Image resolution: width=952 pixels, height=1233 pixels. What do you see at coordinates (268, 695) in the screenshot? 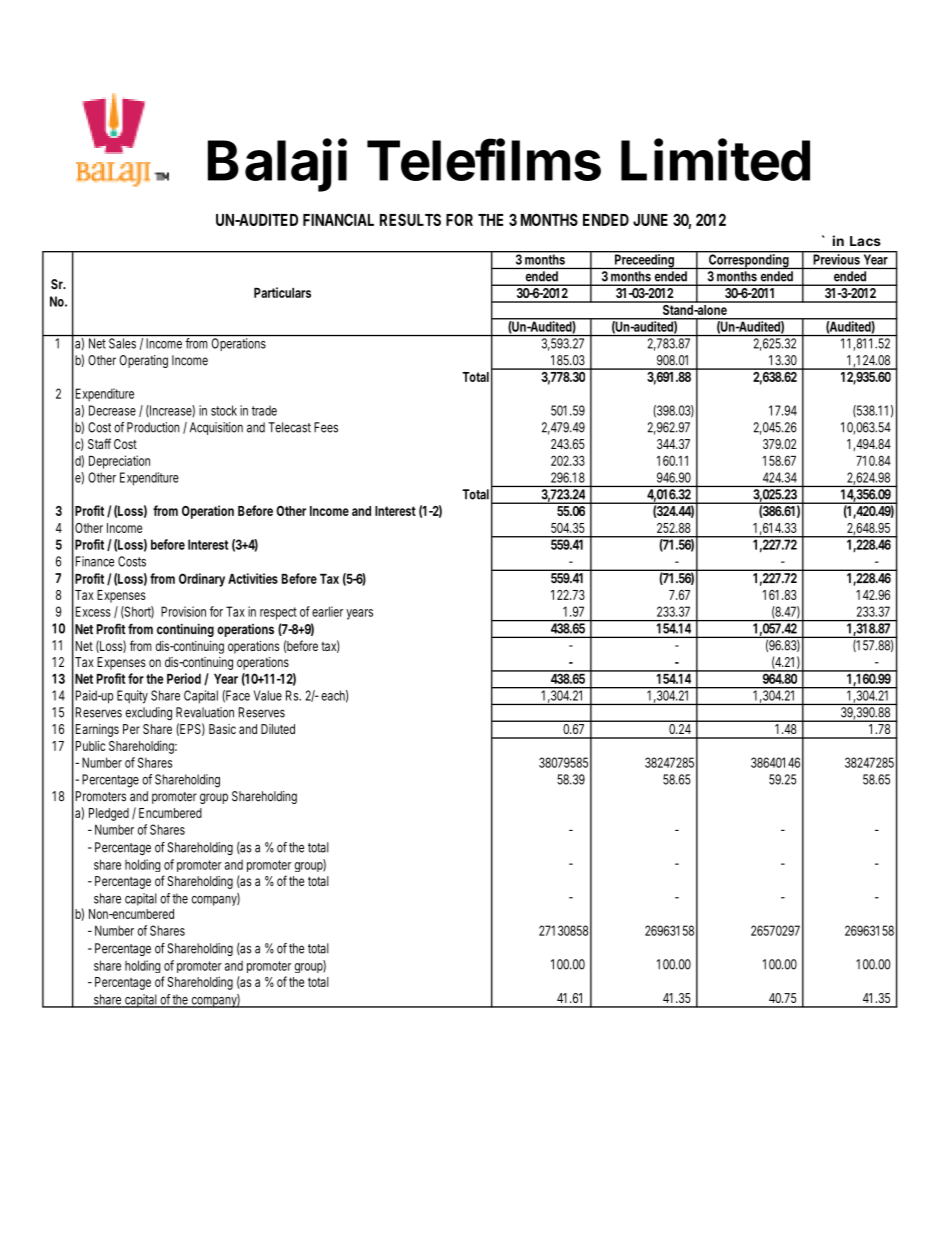
I see `Value` at bounding box center [268, 695].
